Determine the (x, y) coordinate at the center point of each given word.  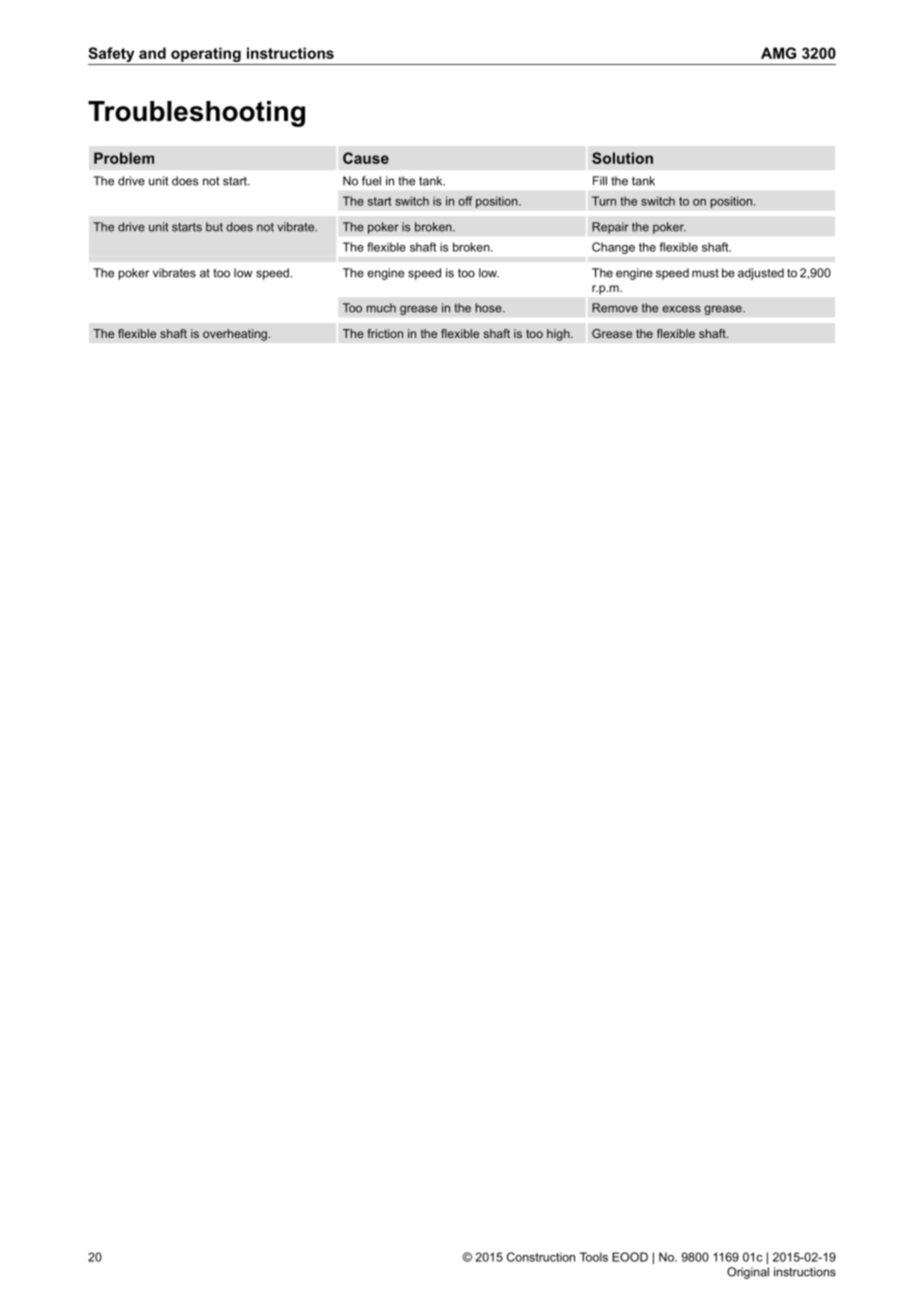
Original (748, 1273)
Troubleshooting (196, 114)
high (559, 335)
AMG (778, 53)
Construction (541, 1257)
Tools (594, 1257)
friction (385, 333)
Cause (366, 158)
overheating (235, 335)
